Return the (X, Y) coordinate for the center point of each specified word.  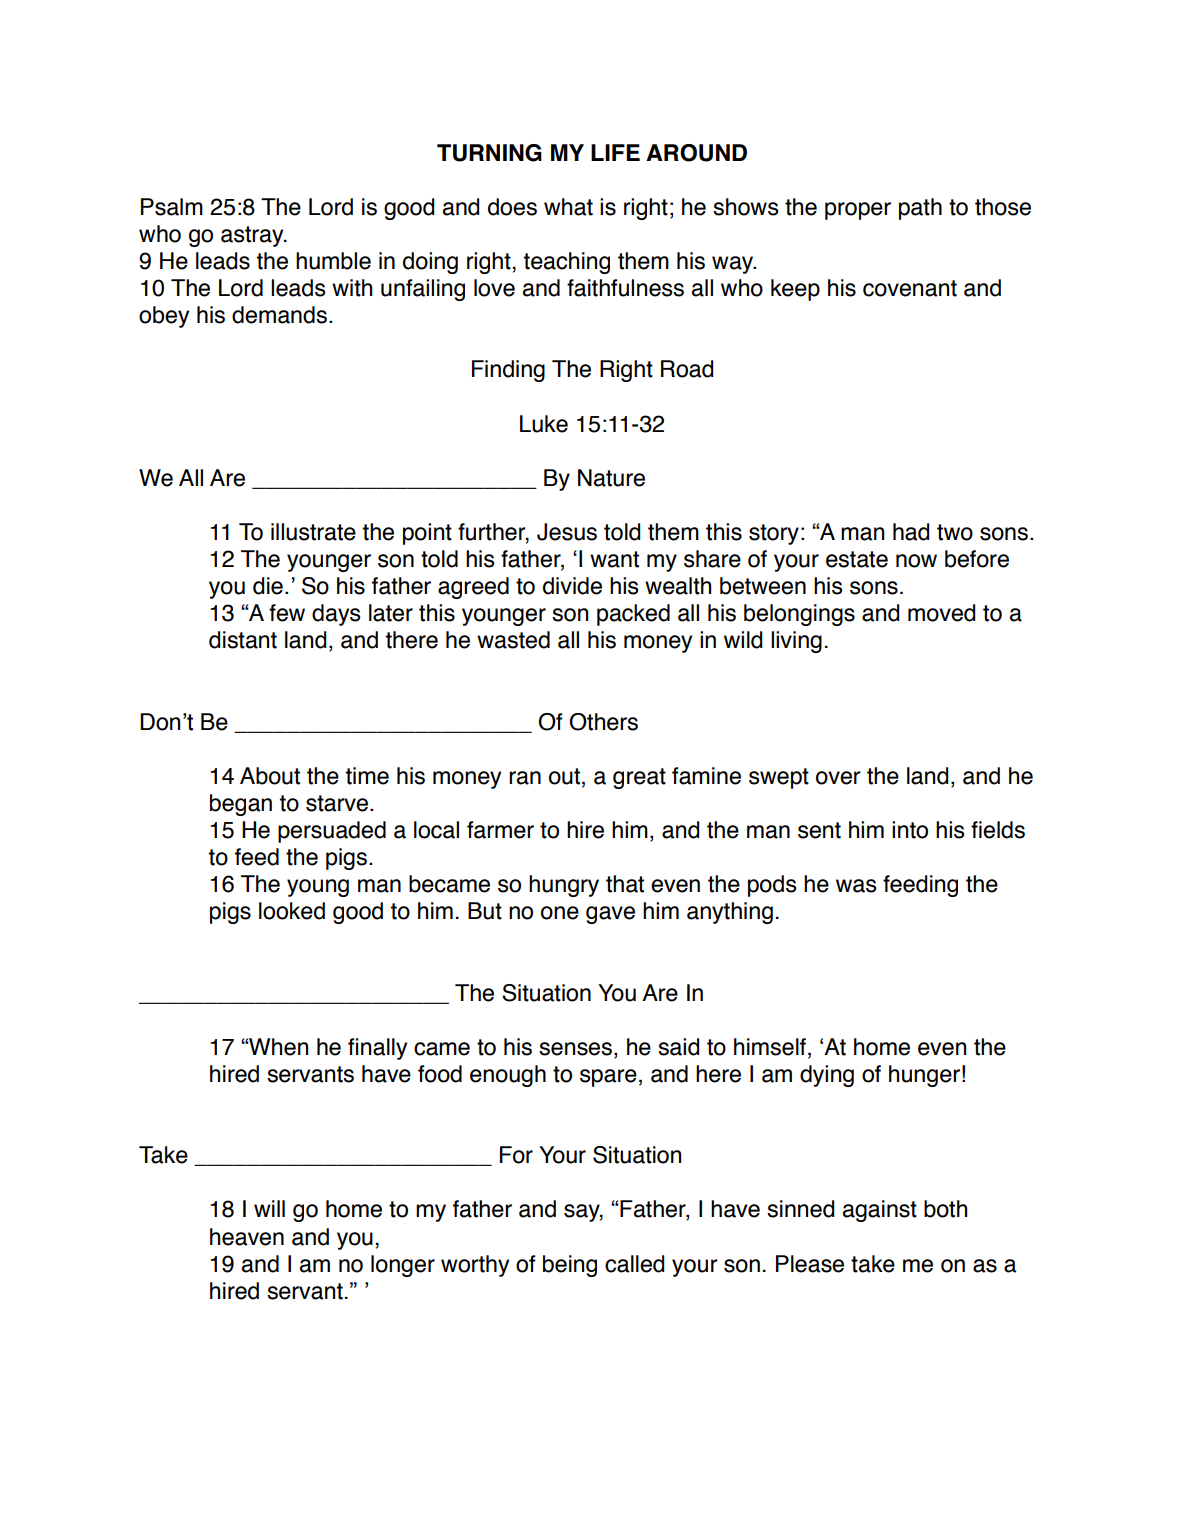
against (880, 1211)
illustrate (313, 532)
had (911, 532)
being (570, 1266)
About (270, 776)
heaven (247, 1237)
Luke (544, 424)
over (838, 778)
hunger (924, 1076)
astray (253, 236)
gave (610, 915)
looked (292, 911)
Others (603, 722)
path (920, 209)
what (568, 207)
